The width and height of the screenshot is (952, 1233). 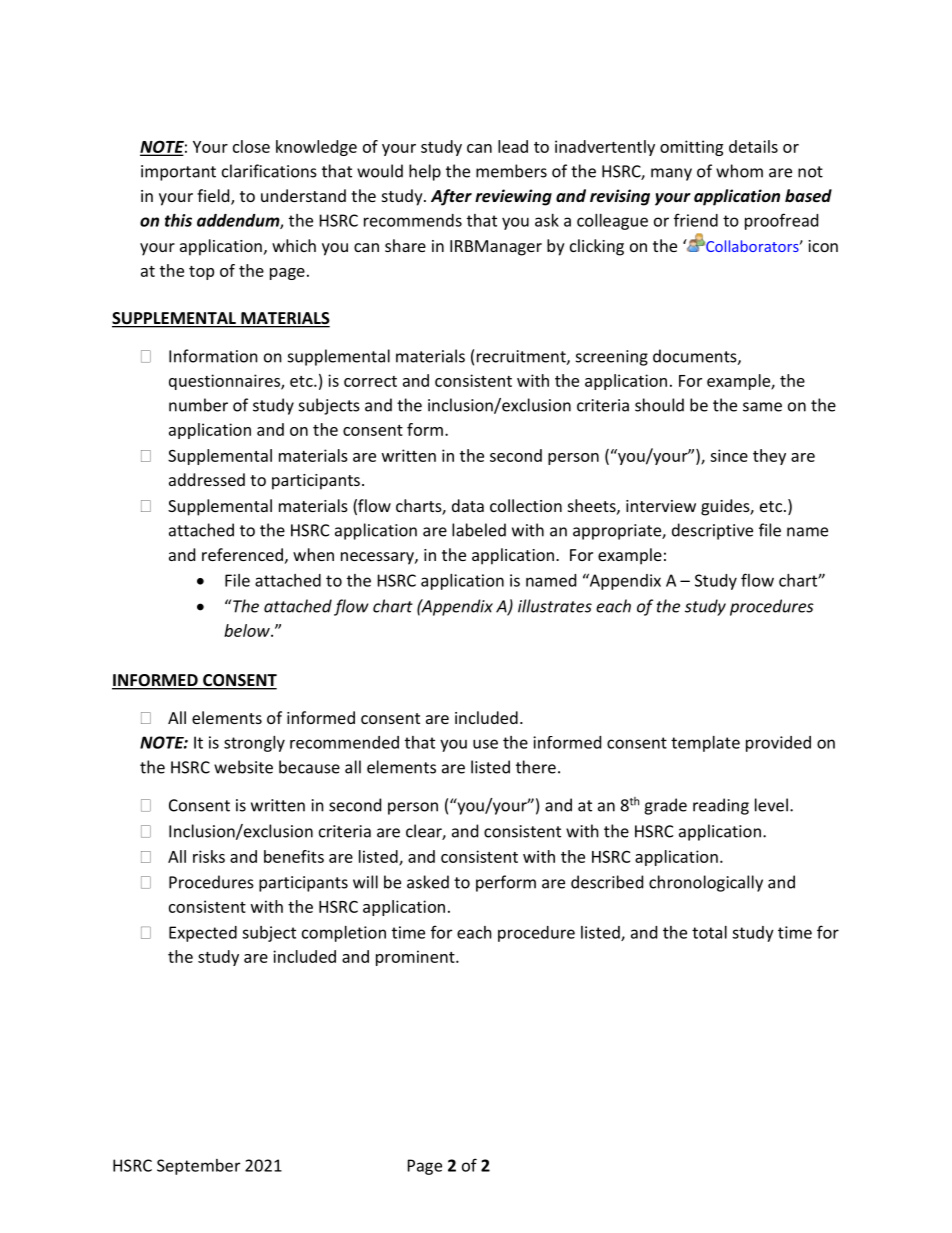 What do you see at coordinates (269, 171) in the screenshot?
I see `clarifications` at bounding box center [269, 171].
